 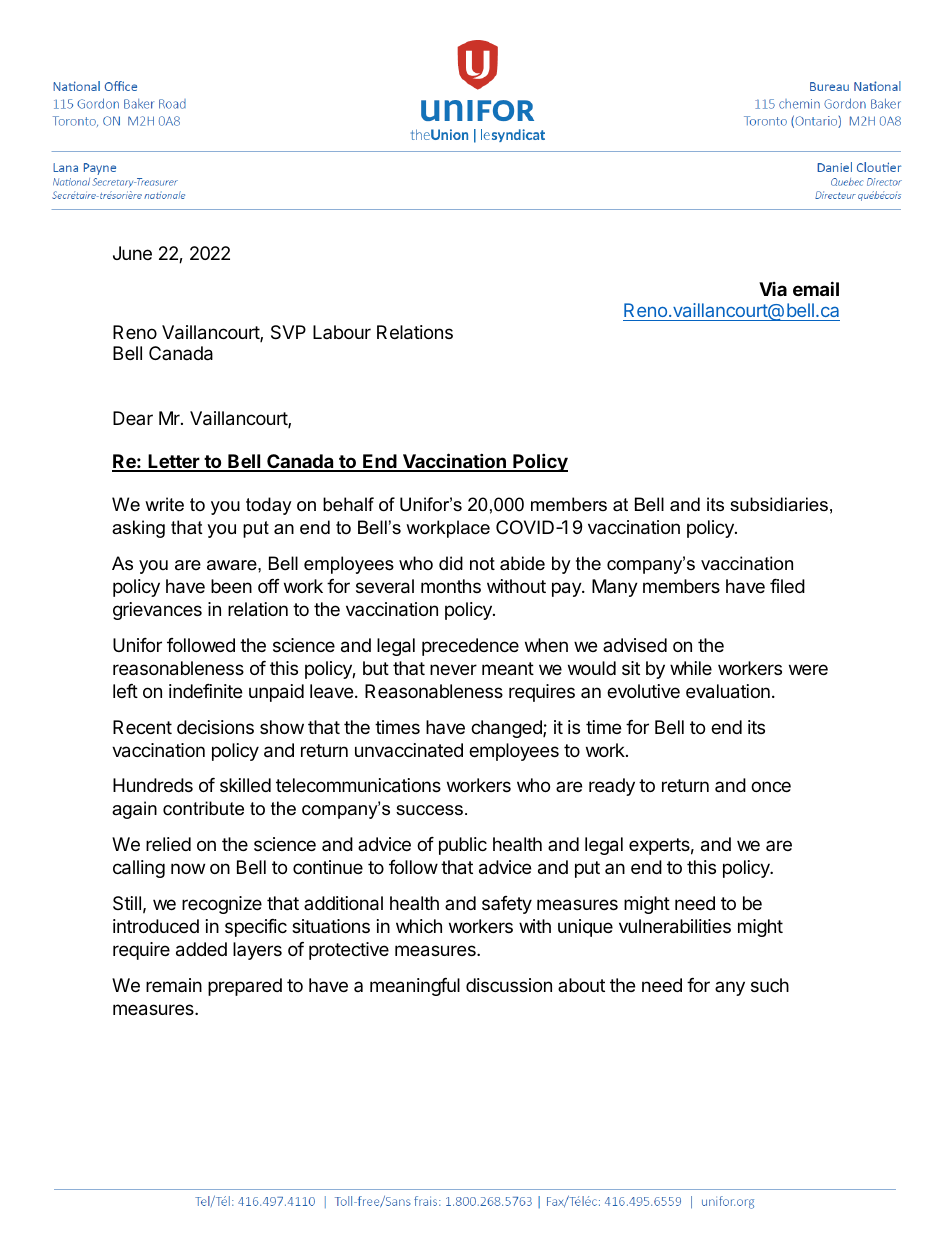 What do you see at coordinates (509, 985) in the screenshot?
I see `discussion` at bounding box center [509, 985].
